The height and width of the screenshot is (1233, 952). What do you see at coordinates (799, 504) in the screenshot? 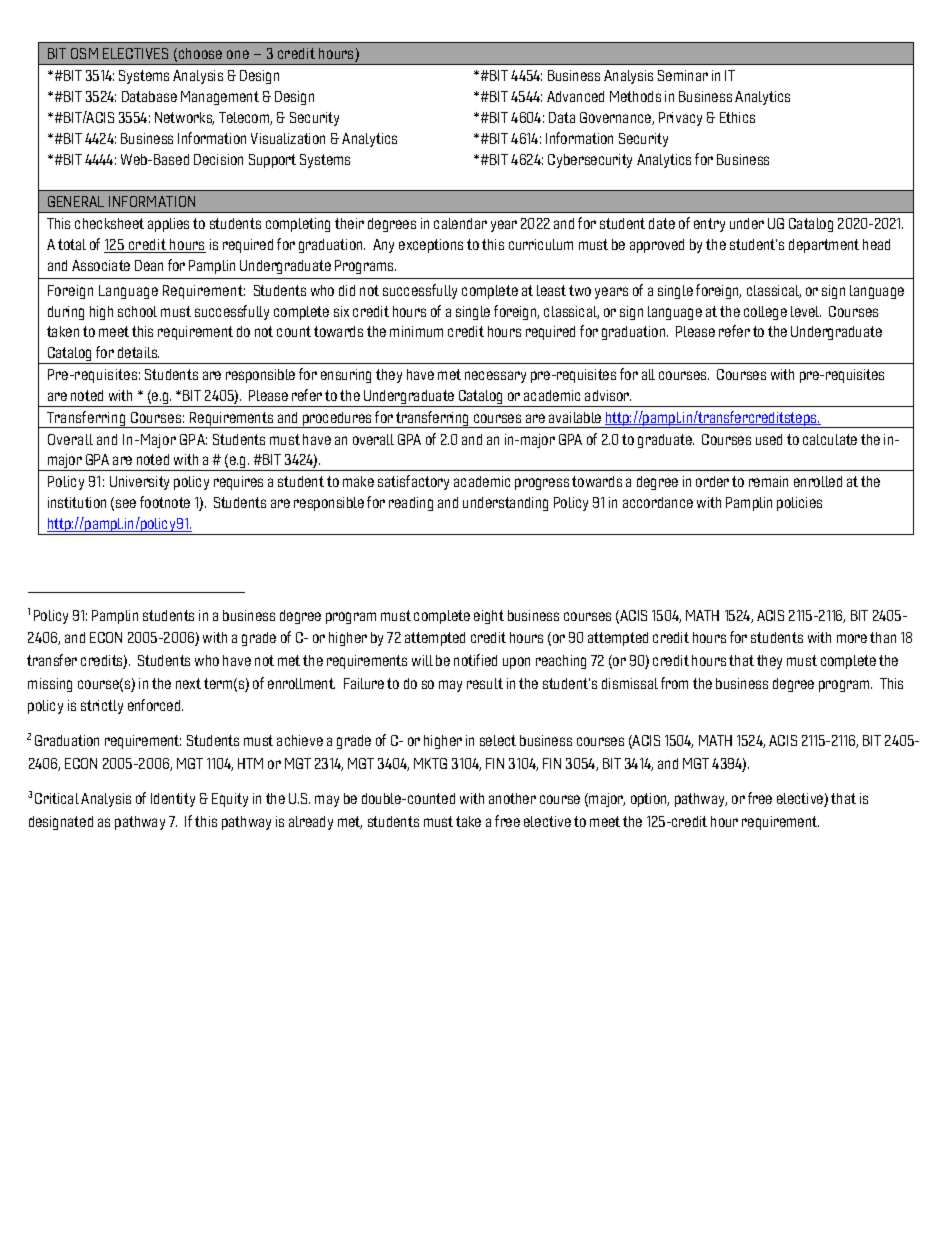
I see `policies` at bounding box center [799, 504].
